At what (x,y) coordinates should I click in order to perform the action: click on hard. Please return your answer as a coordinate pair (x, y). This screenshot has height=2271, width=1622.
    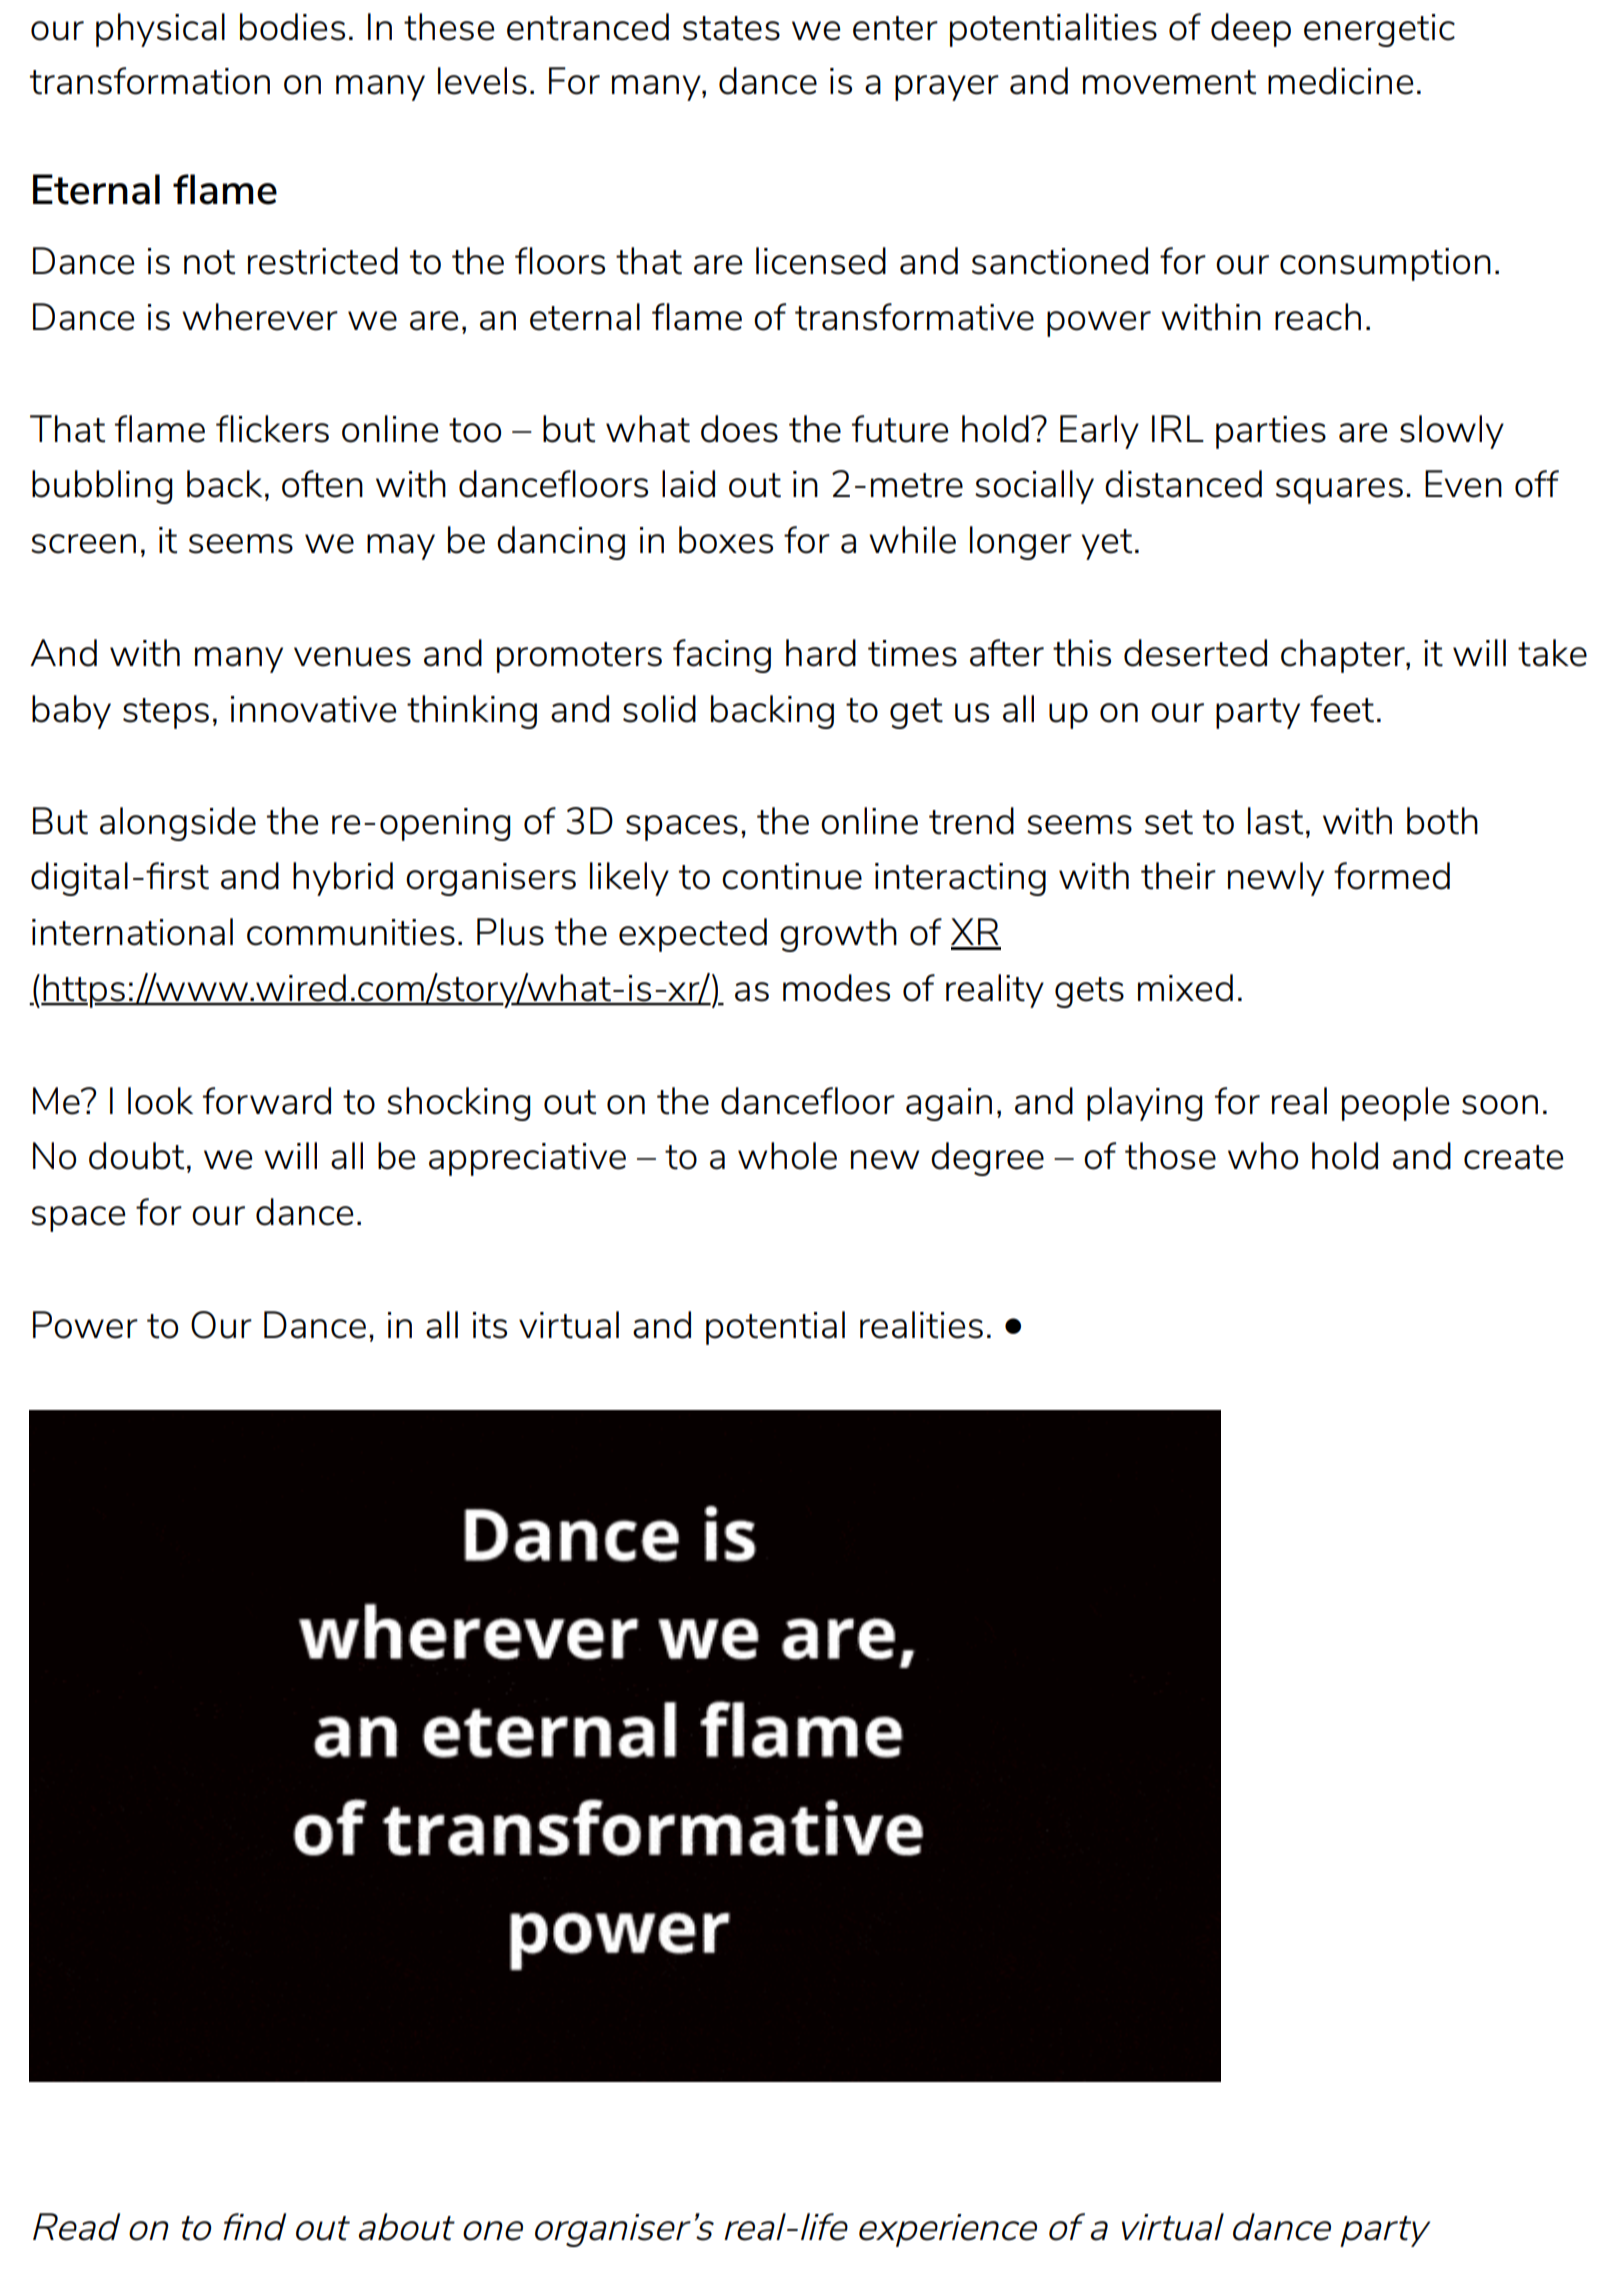
    Looking at the image, I should click on (821, 653).
